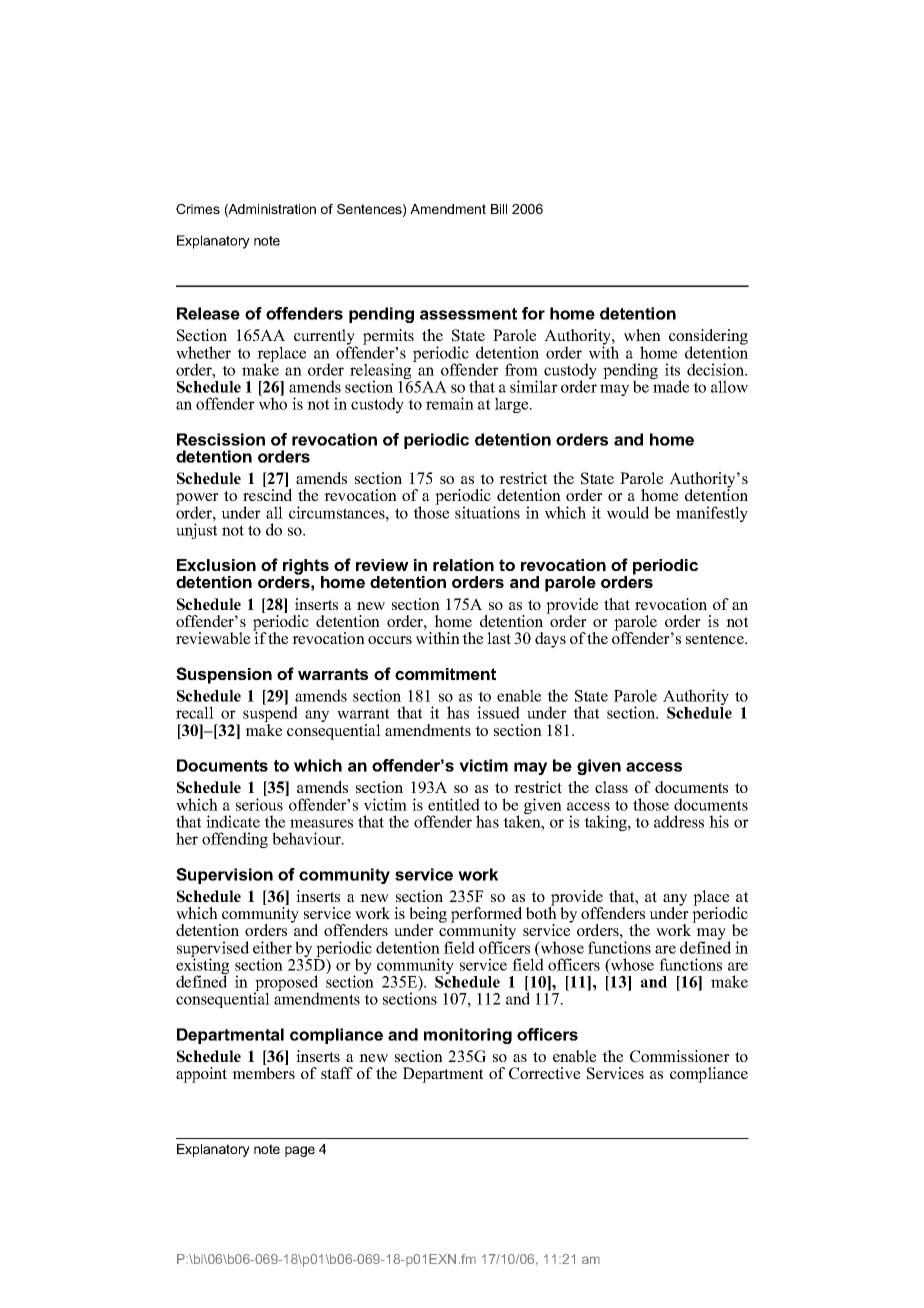  Describe the element at coordinates (259, 804) in the image. I see `serious` at that location.
